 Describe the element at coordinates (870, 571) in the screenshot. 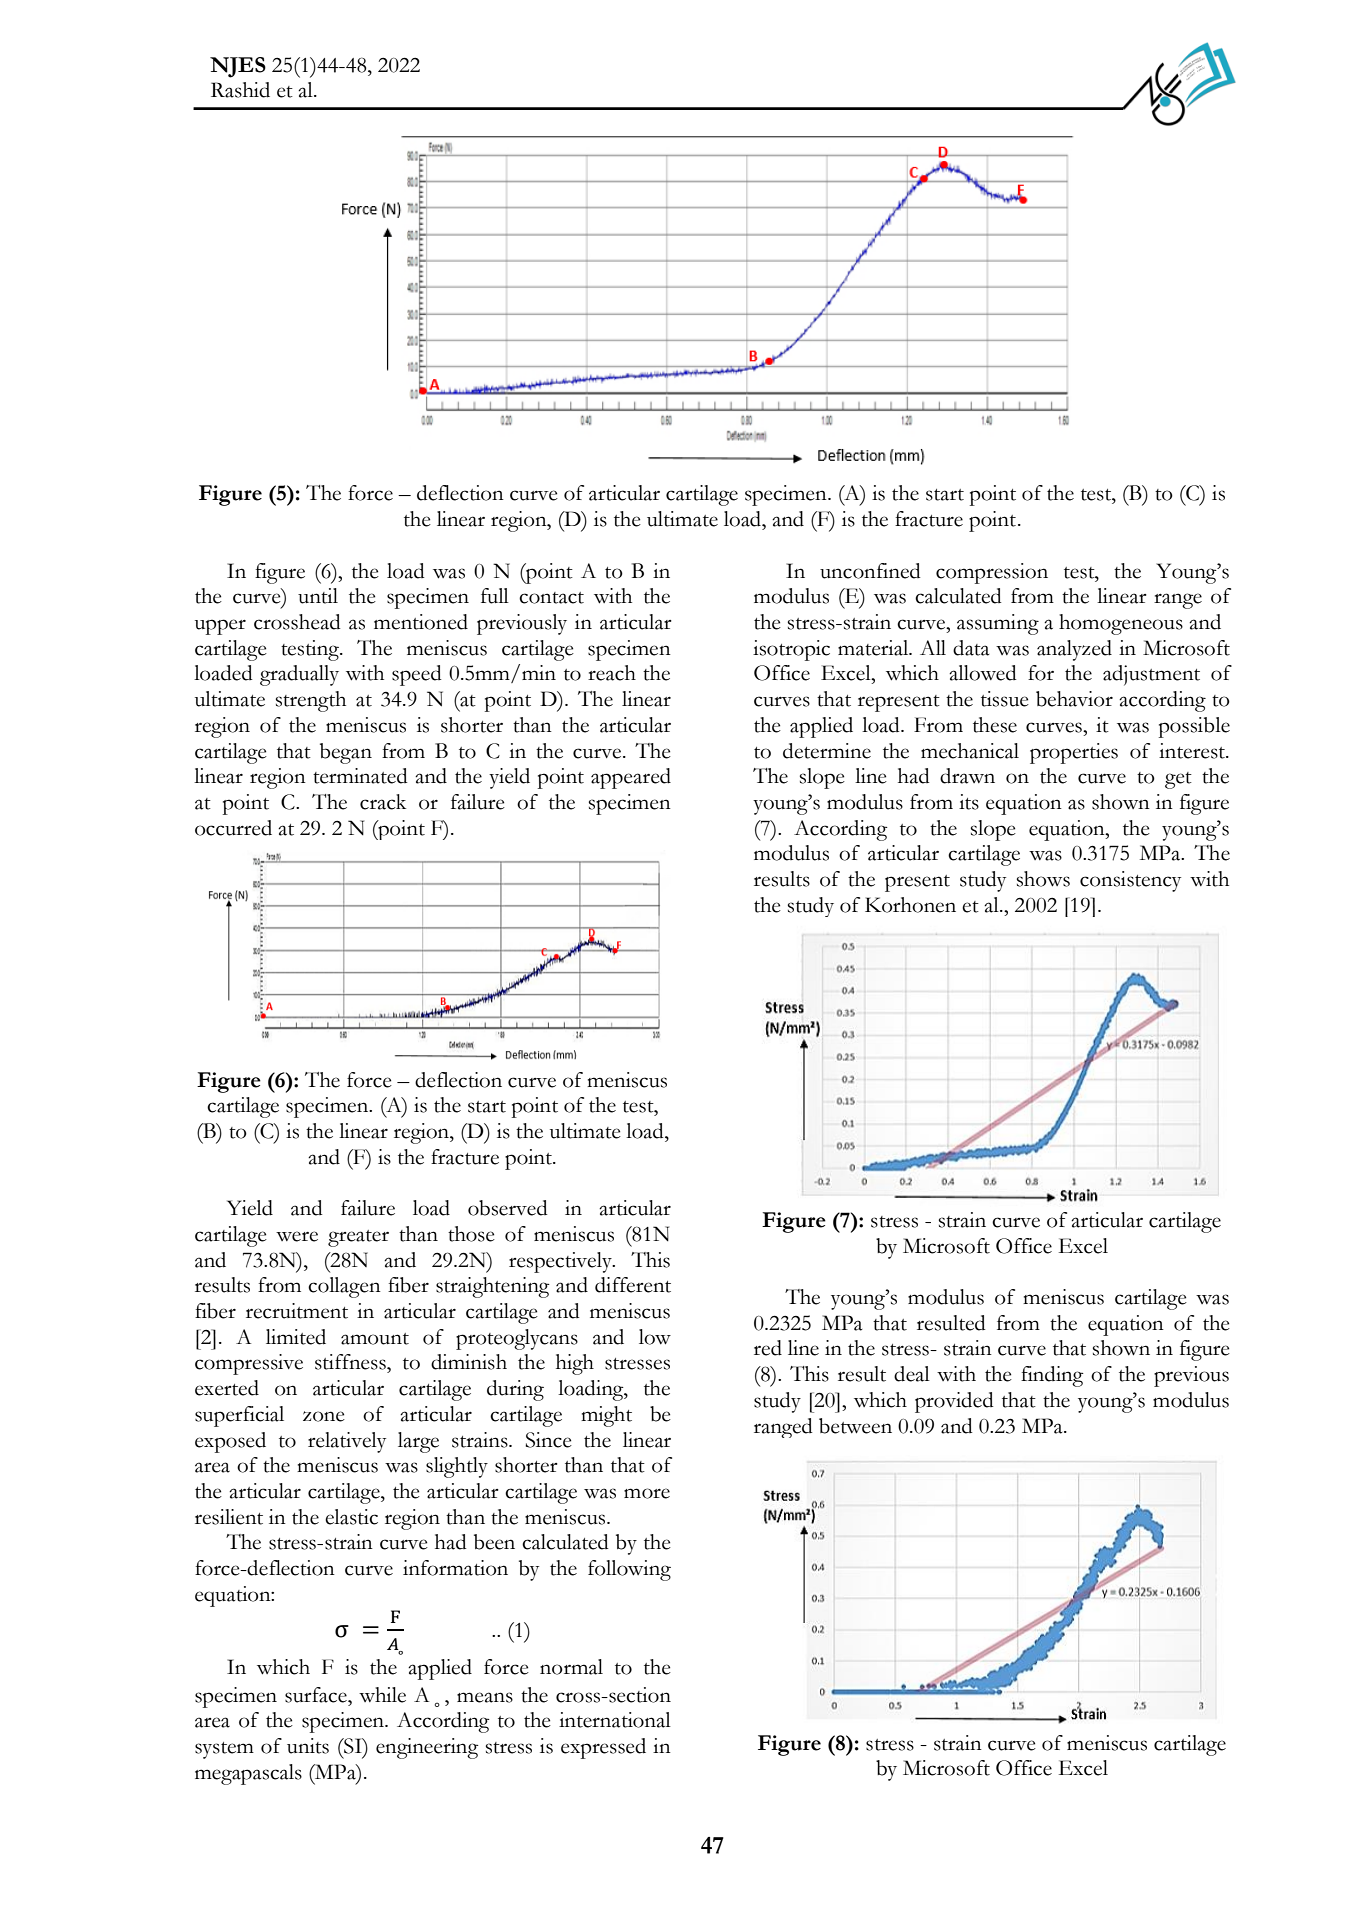

I see `unconfined` at that location.
